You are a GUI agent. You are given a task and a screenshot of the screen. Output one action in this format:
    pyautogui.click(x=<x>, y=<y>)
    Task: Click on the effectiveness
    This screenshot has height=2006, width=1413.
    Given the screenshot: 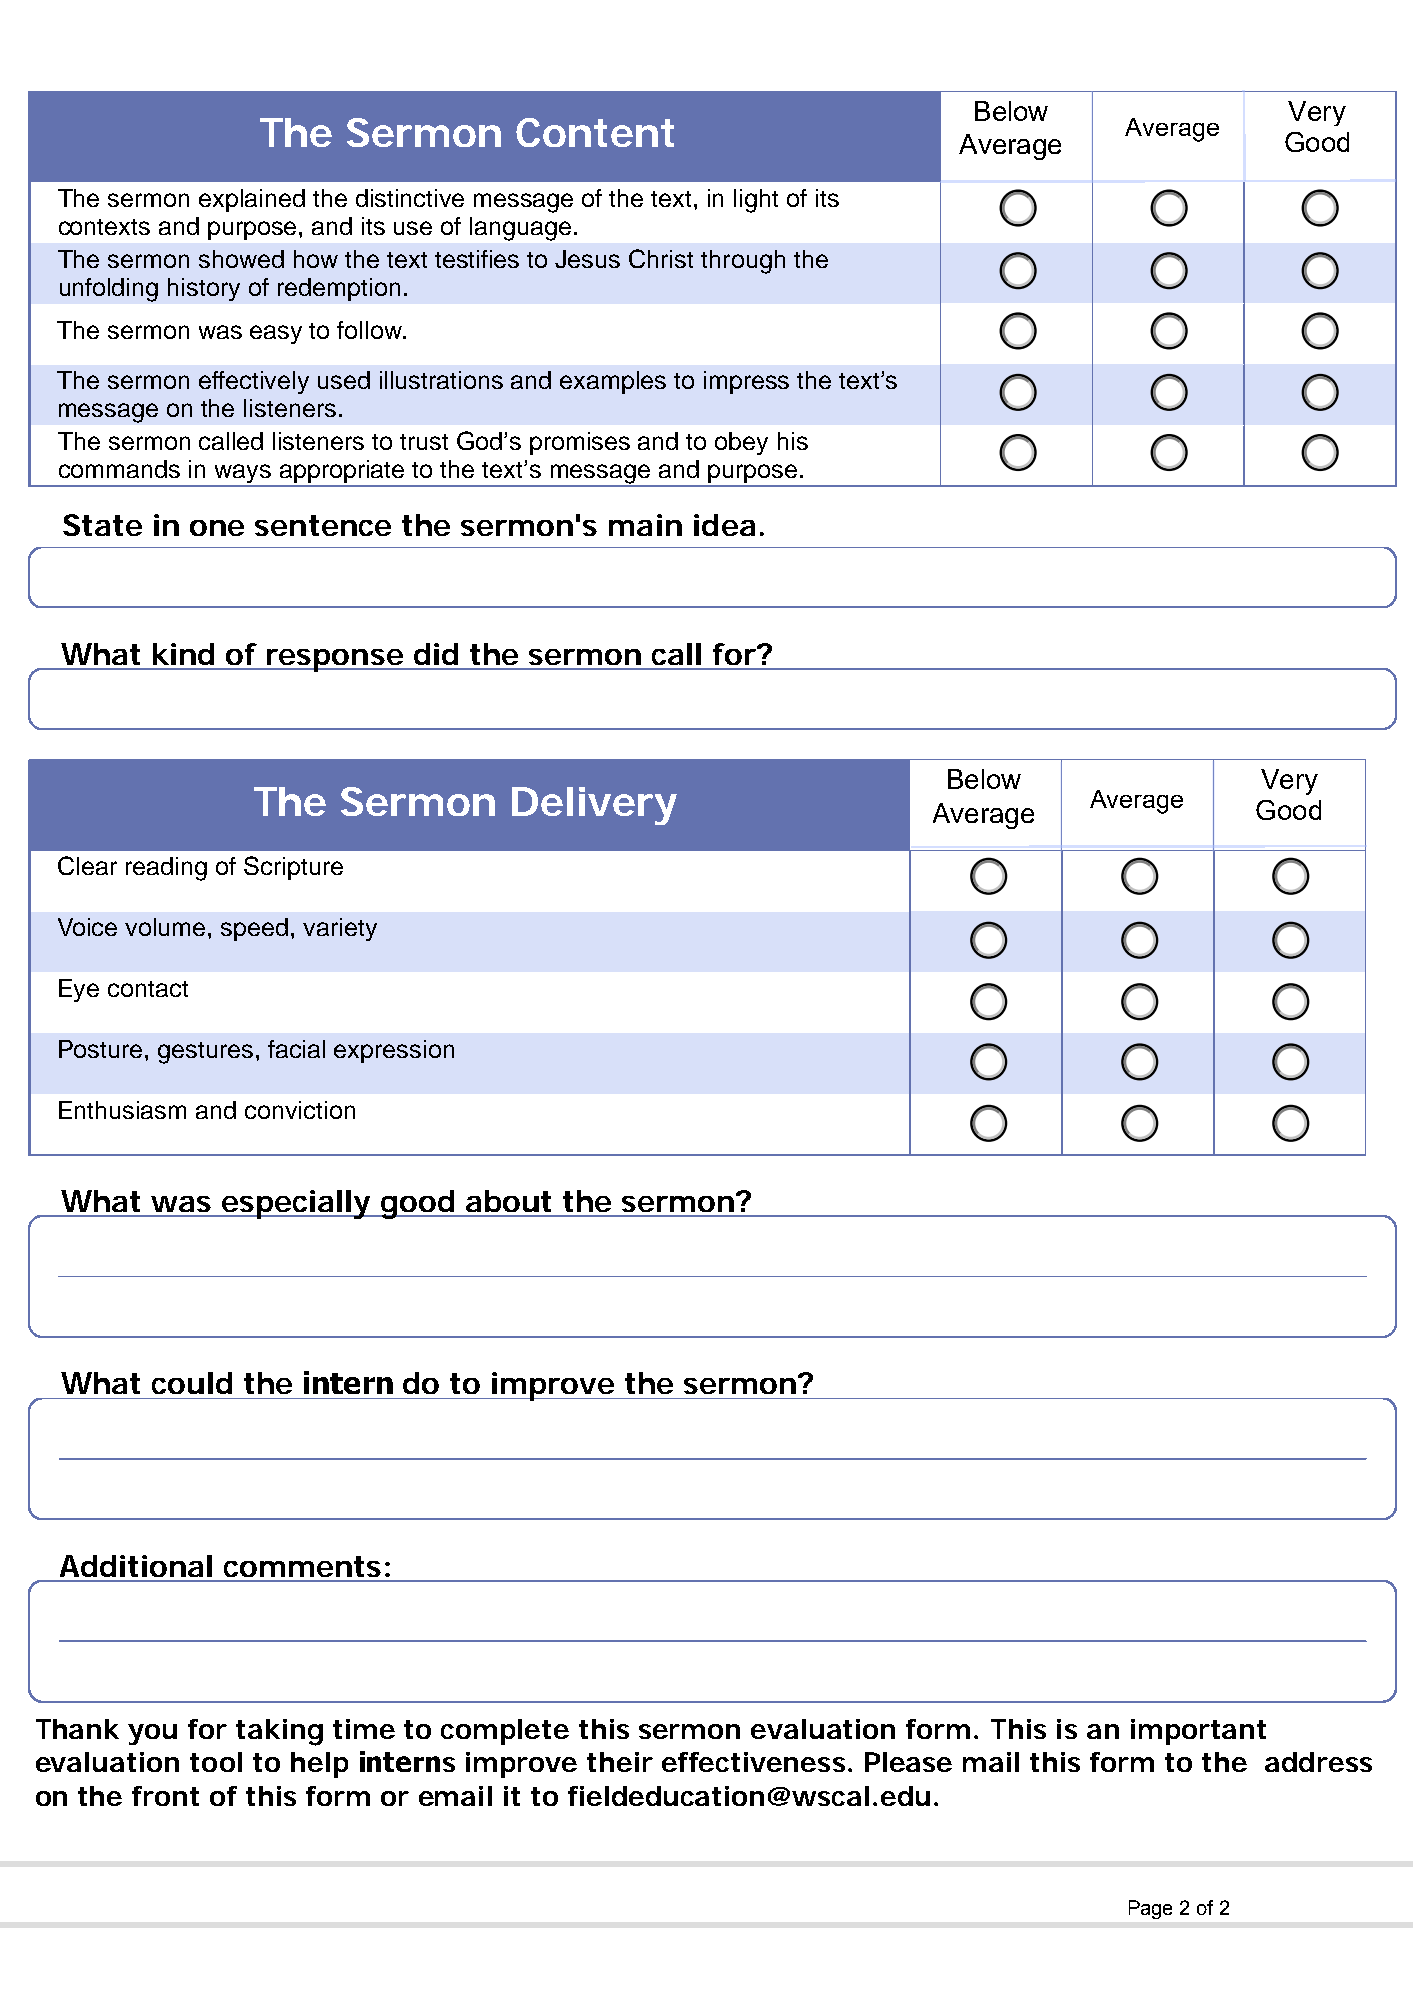 What is the action you would take?
    pyautogui.click(x=753, y=1762)
